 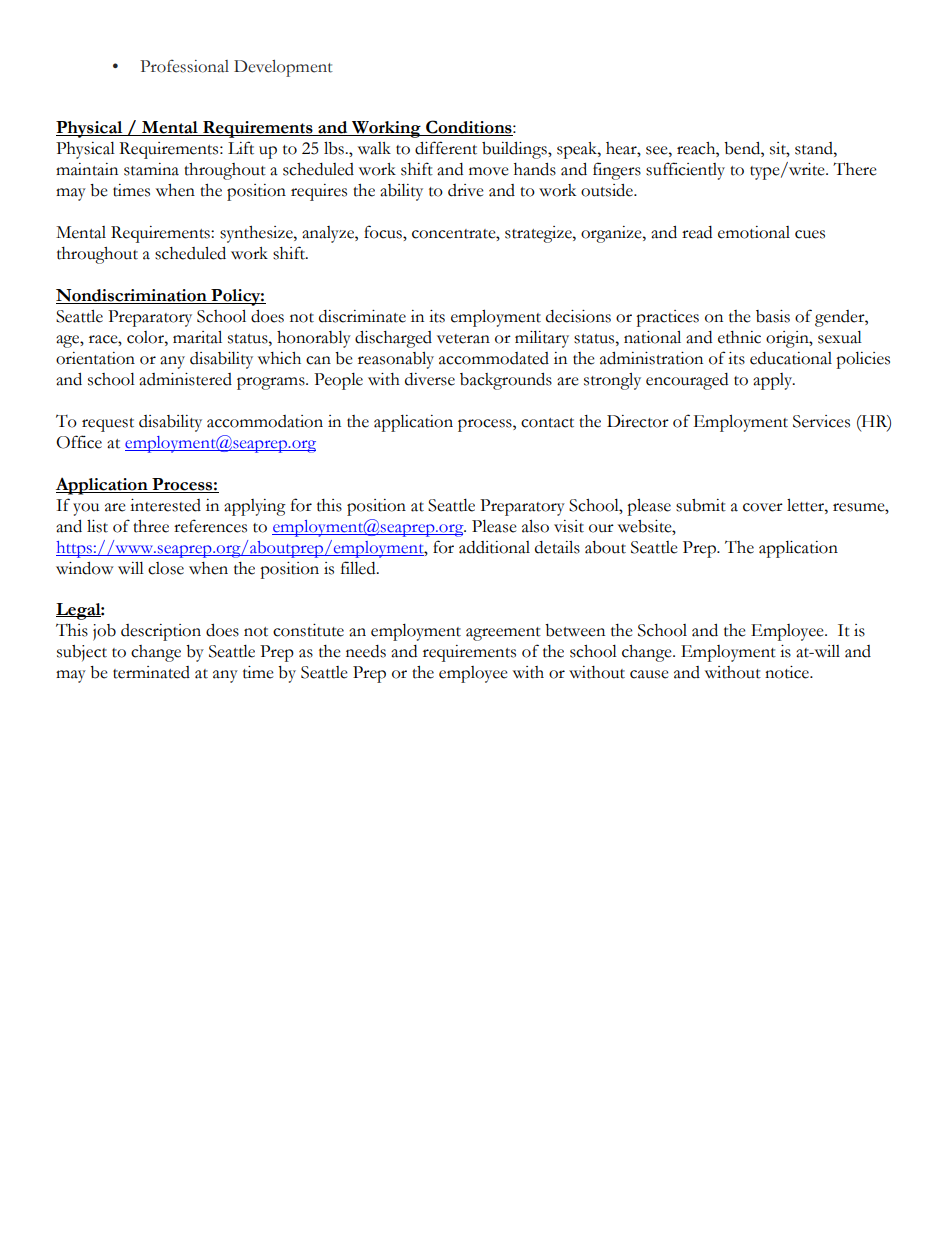 I want to click on Professional, so click(x=184, y=66).
